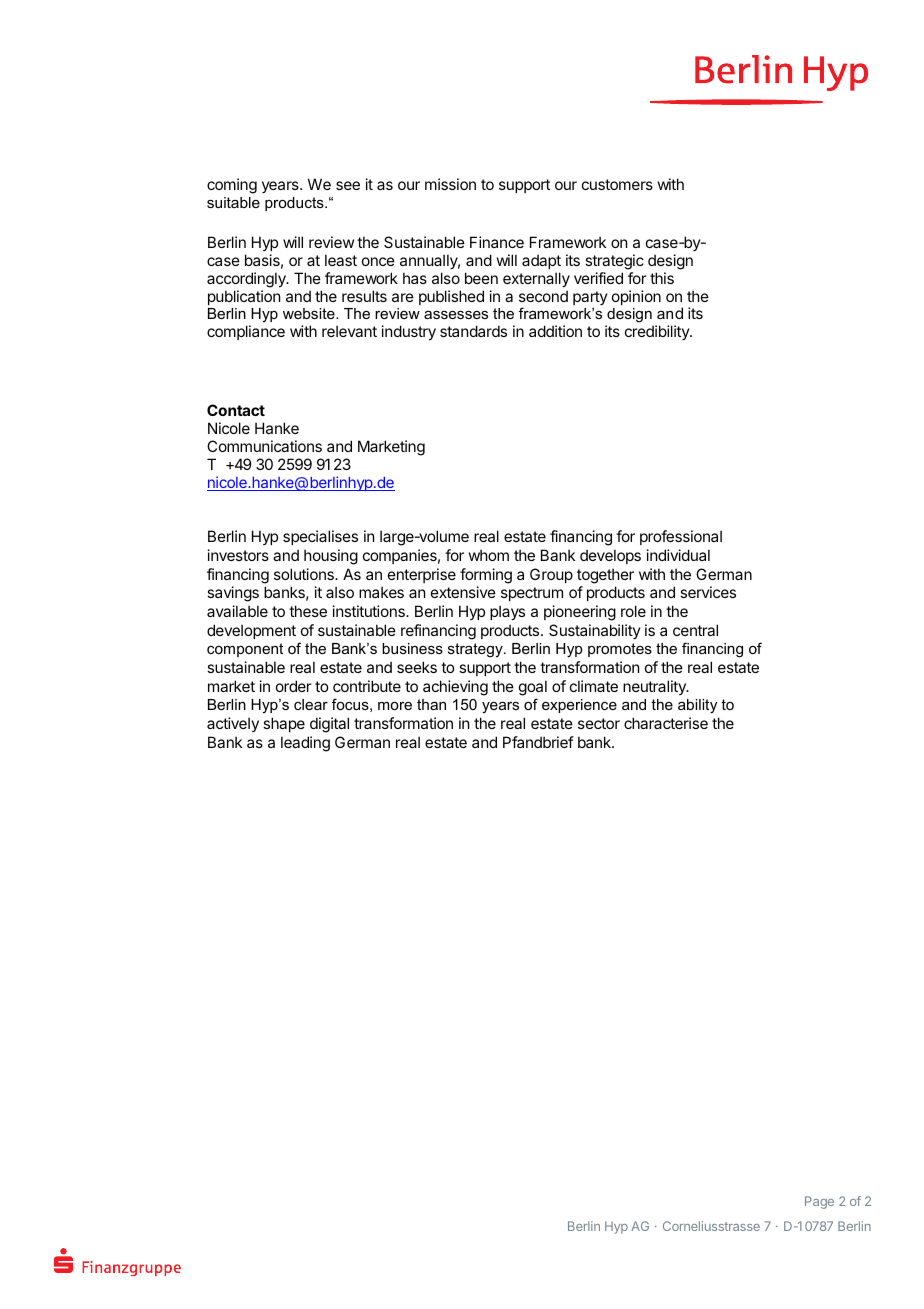 Image resolution: width=924 pixels, height=1309 pixels. What do you see at coordinates (662, 278) in the image?
I see `this` at bounding box center [662, 278].
